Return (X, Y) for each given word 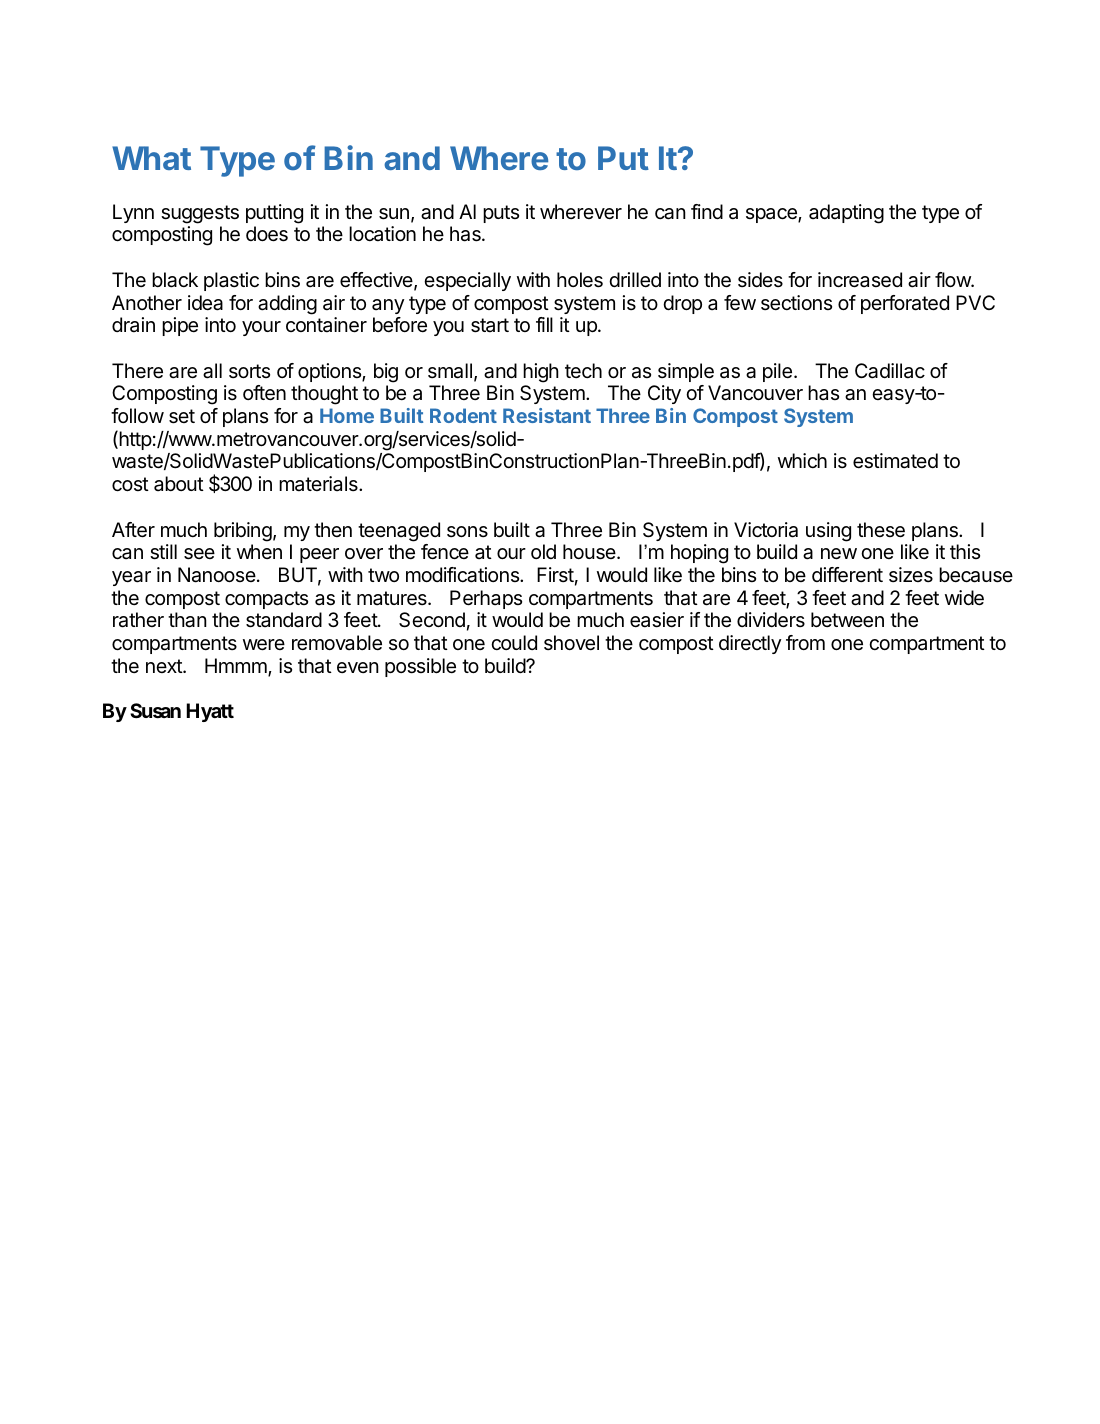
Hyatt (210, 712)
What (151, 158)
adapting (846, 214)
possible (420, 667)
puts (501, 214)
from (805, 642)
